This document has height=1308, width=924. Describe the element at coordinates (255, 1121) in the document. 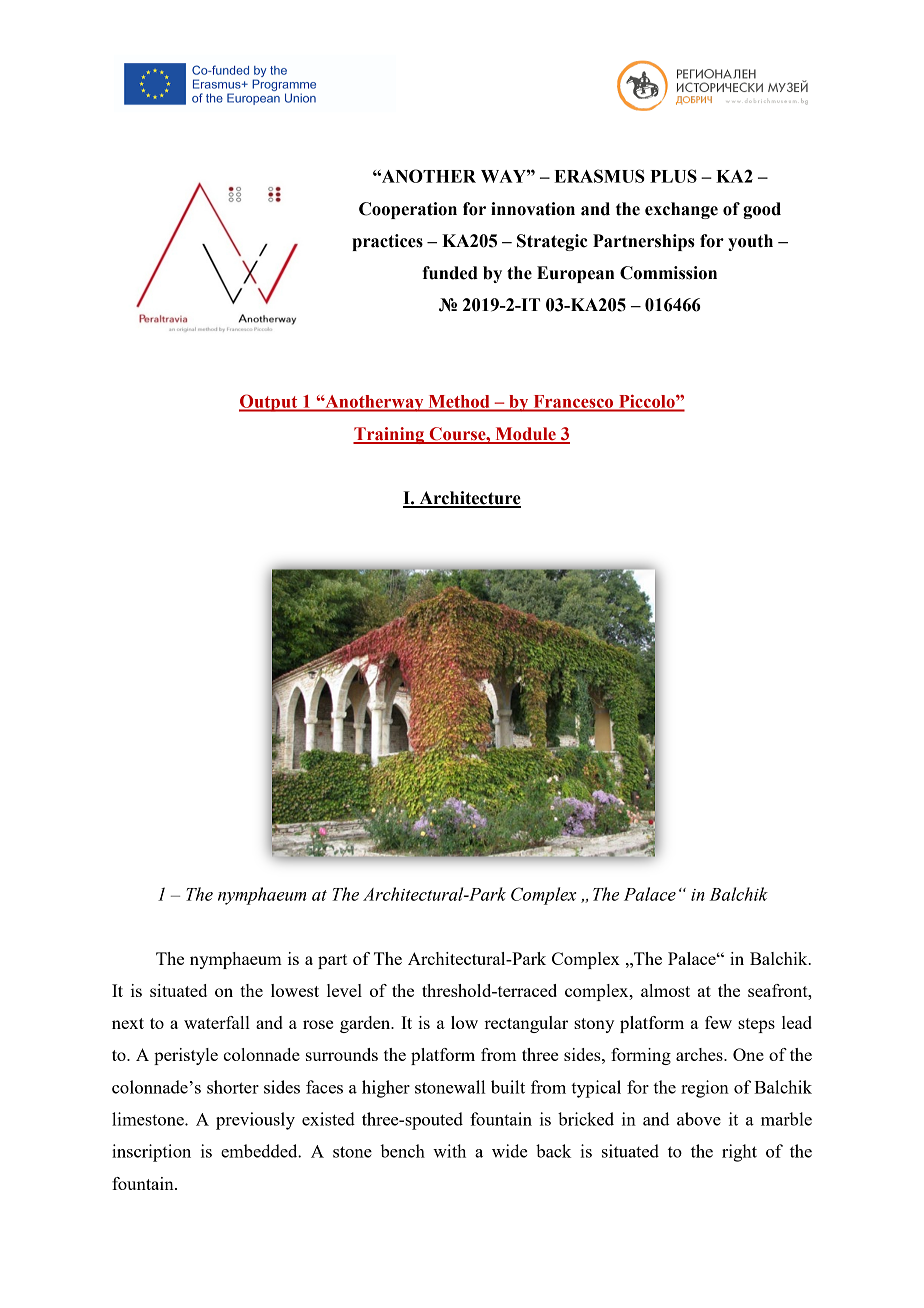

I see `previously` at that location.
